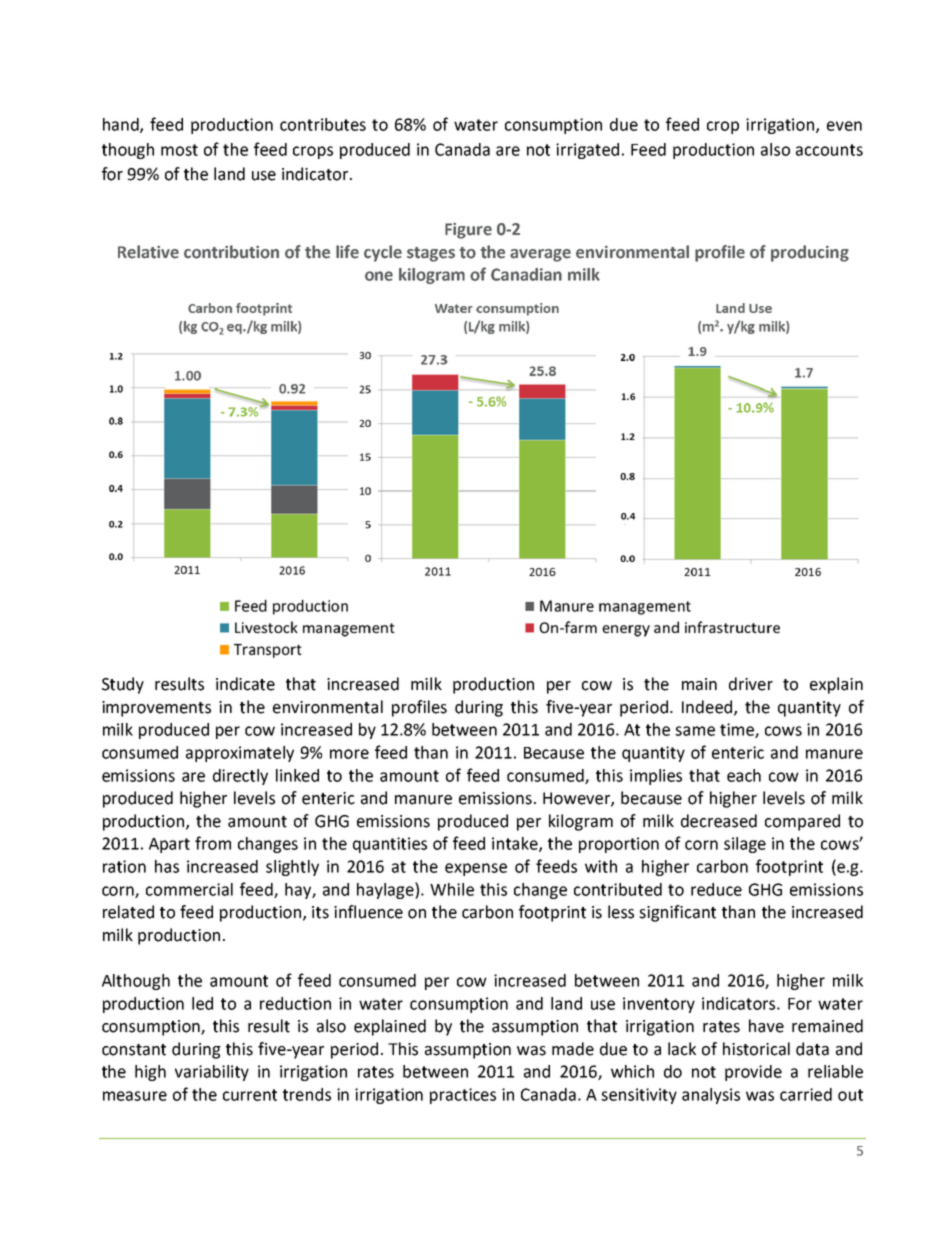  Describe the element at coordinates (179, 150) in the screenshot. I see `most` at that location.
